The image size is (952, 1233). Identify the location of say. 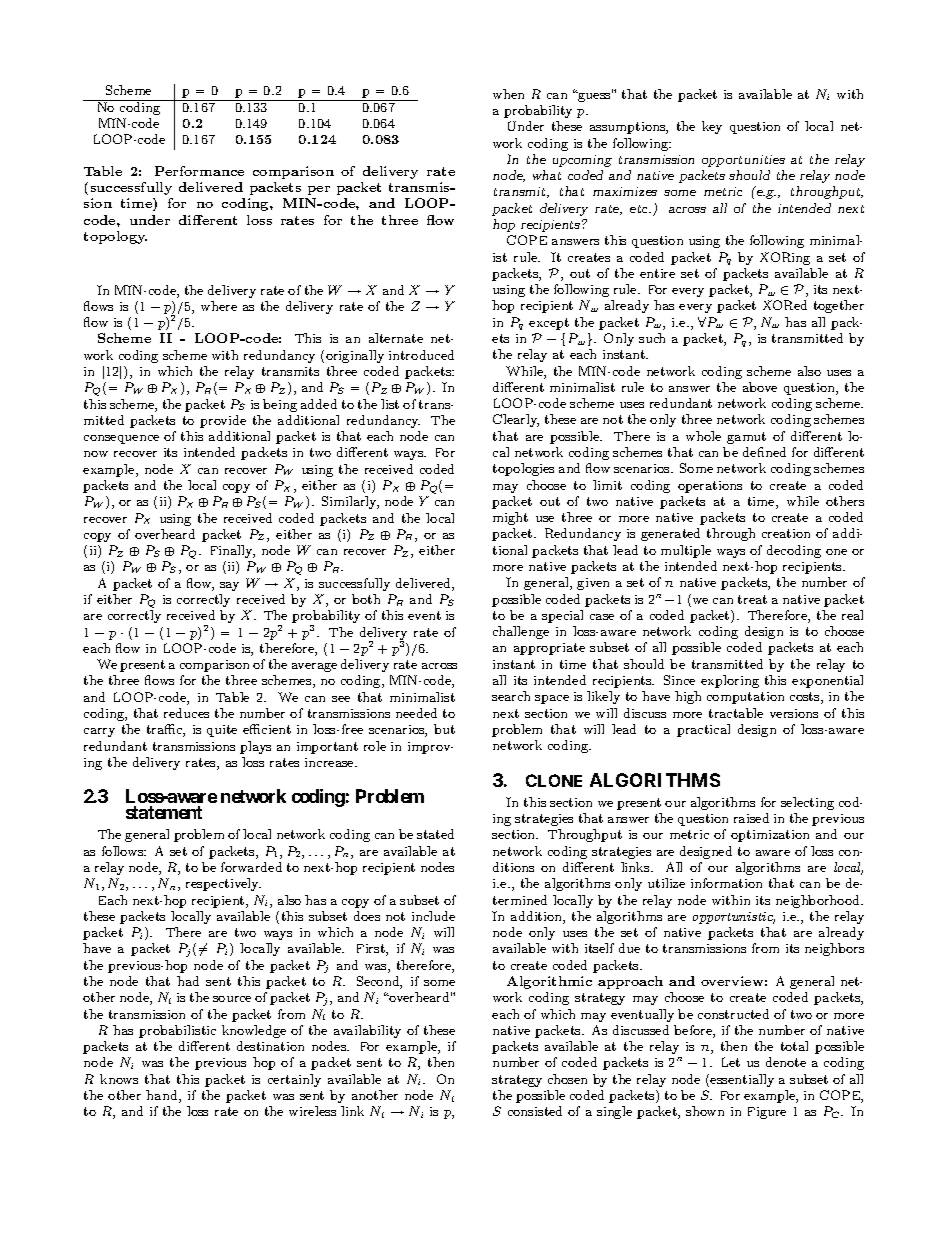
(229, 586).
